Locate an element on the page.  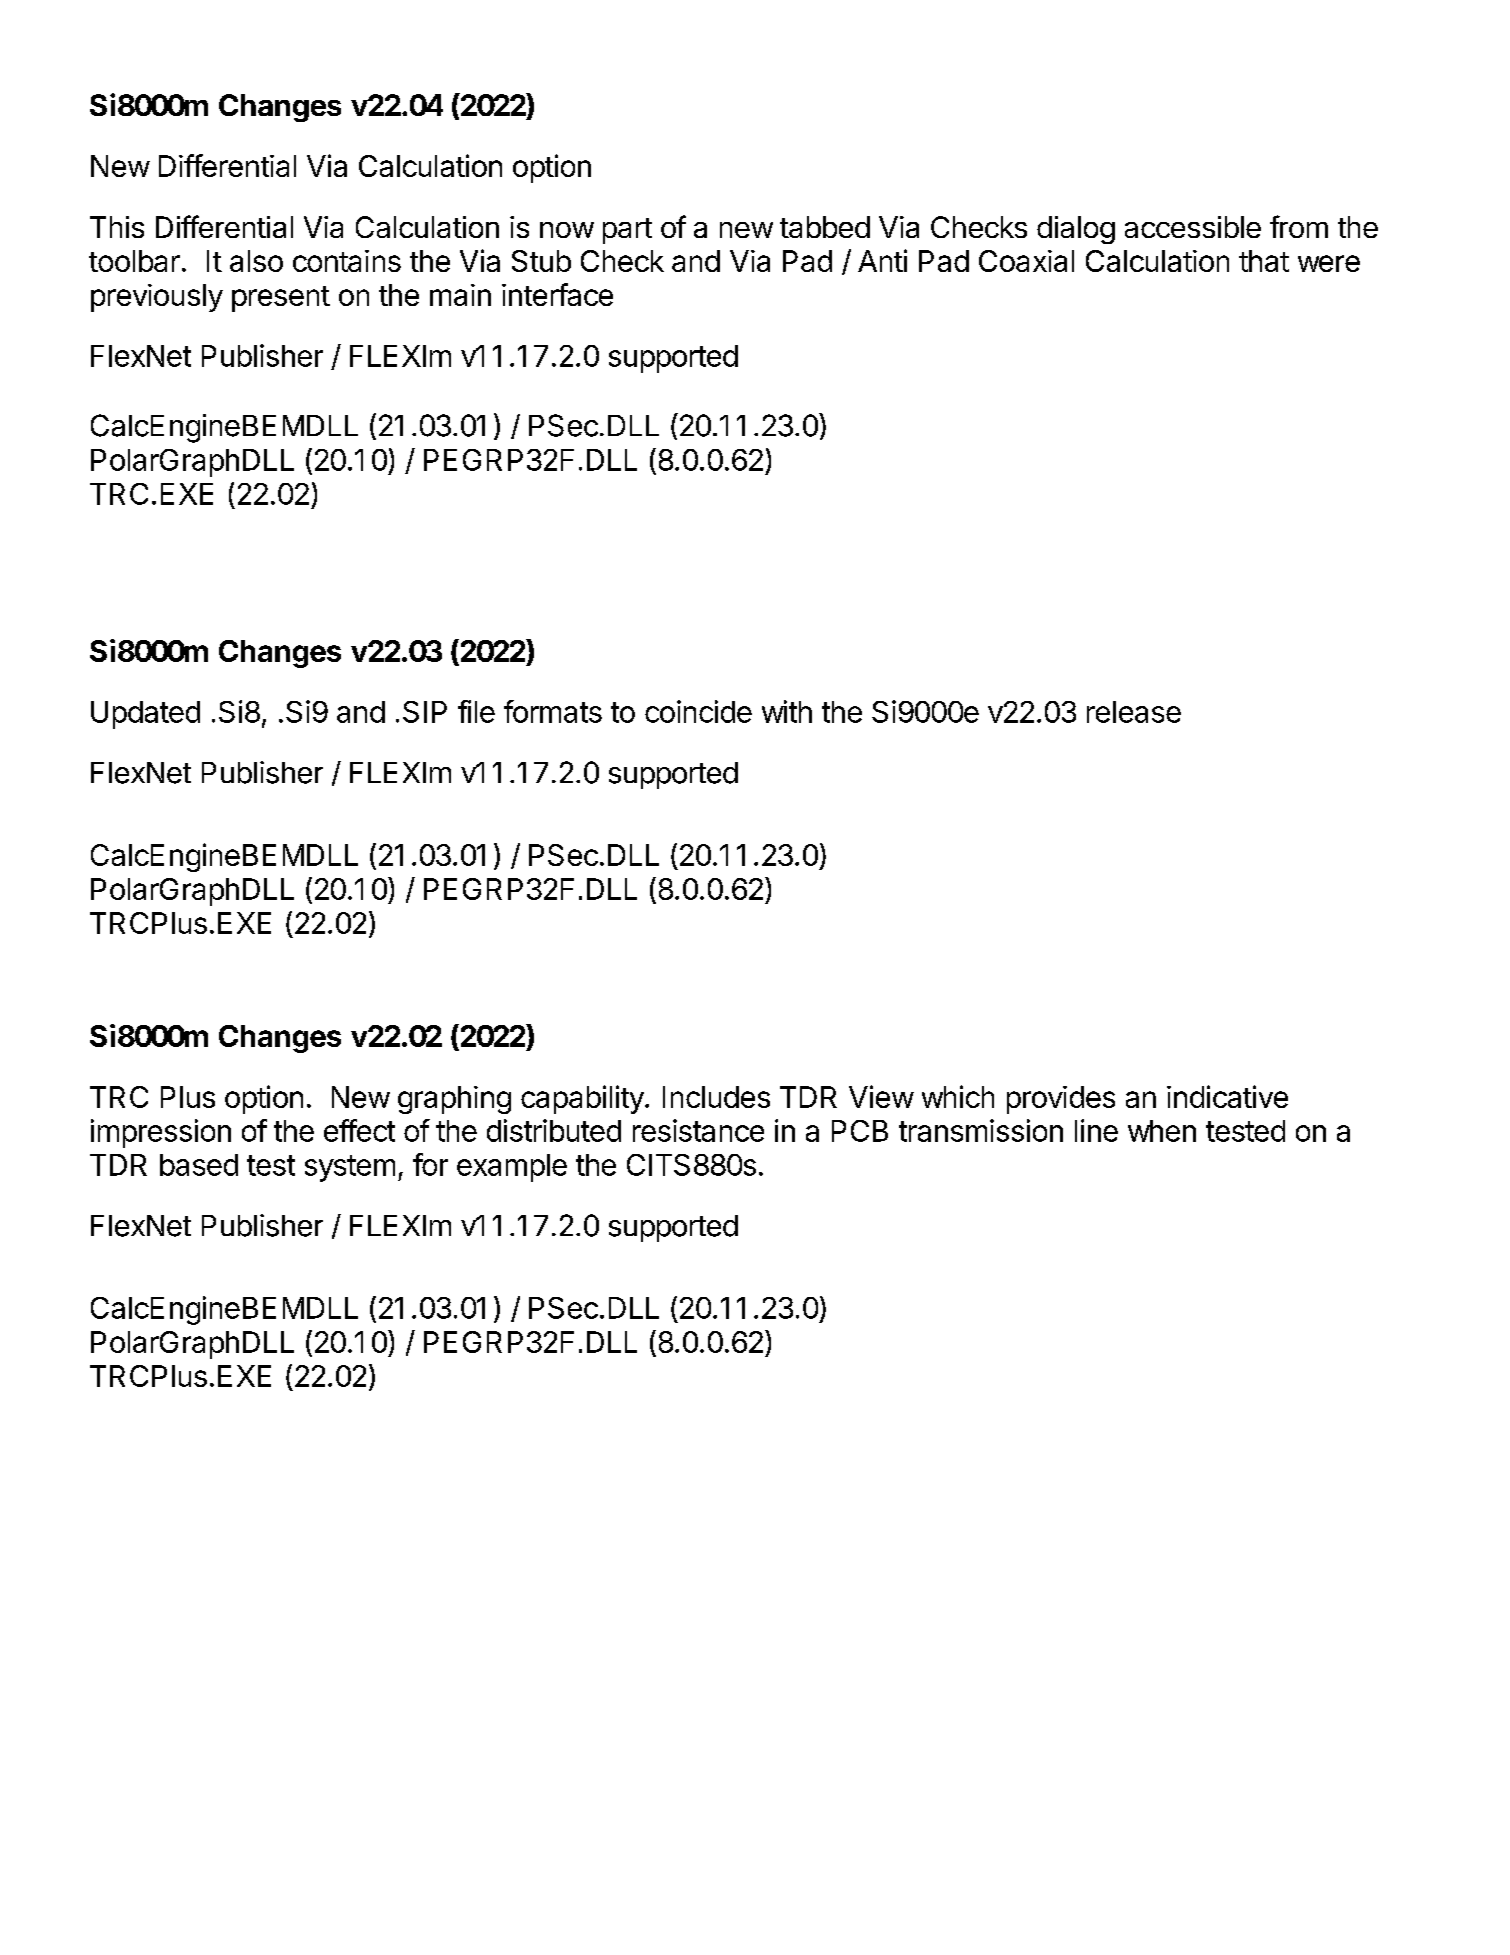
Updated is located at coordinates (145, 715).
